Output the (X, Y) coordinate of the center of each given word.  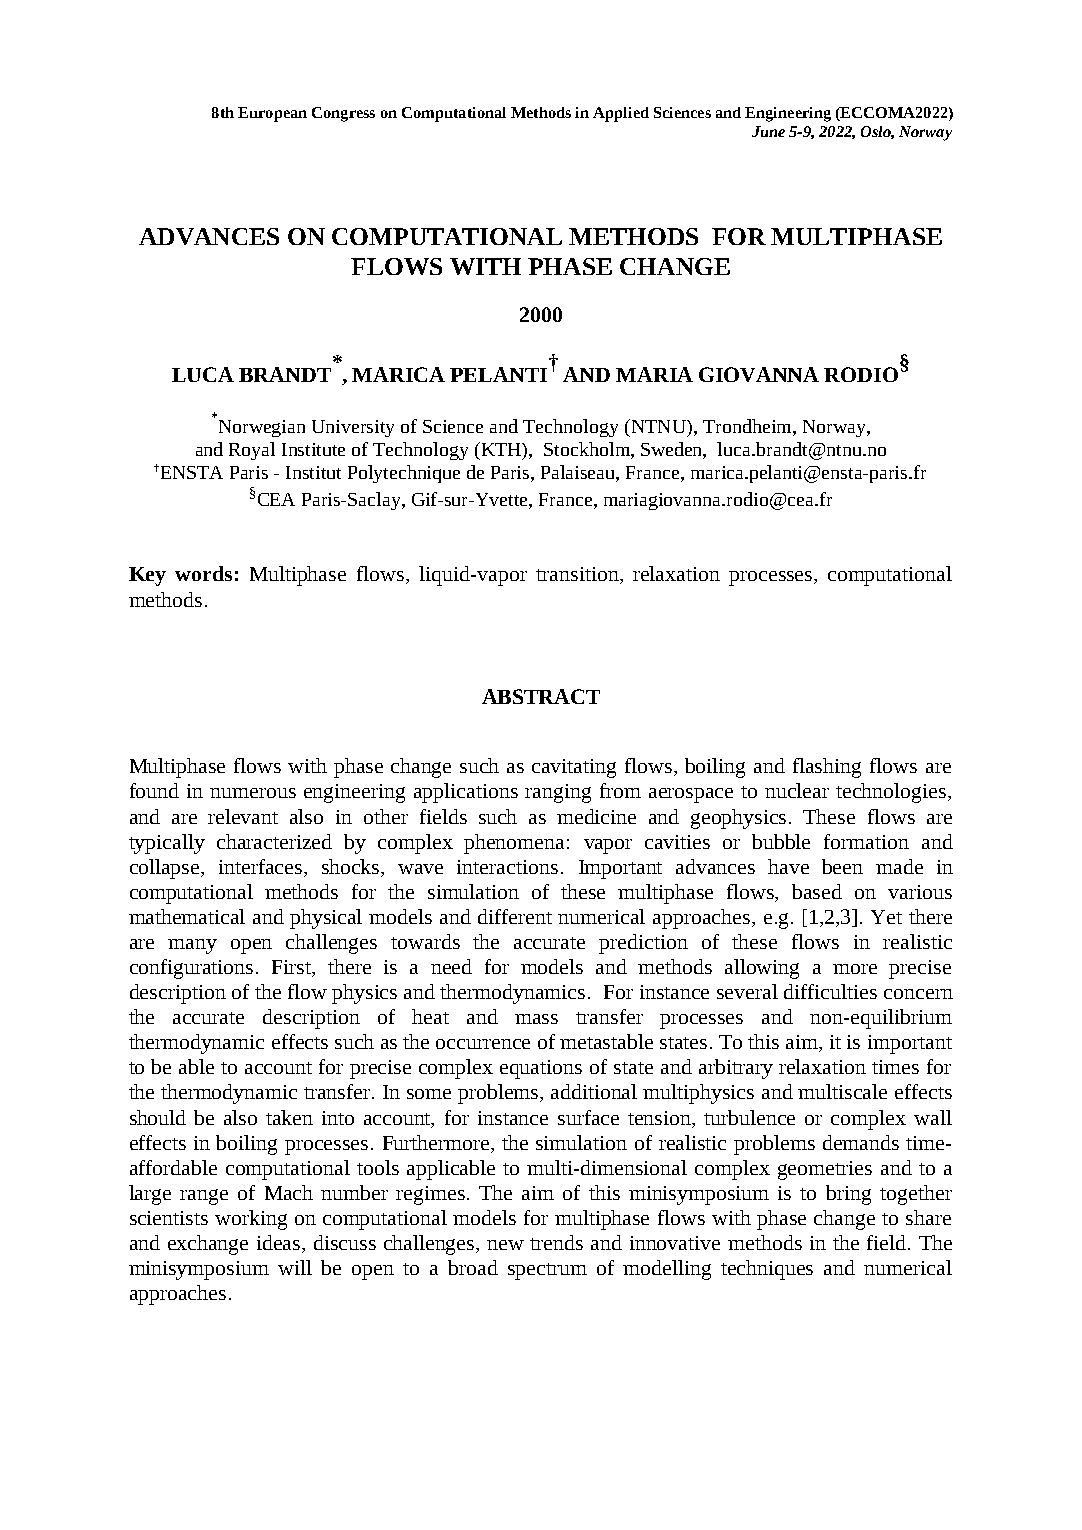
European (272, 114)
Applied (621, 114)
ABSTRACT (541, 696)
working (251, 1220)
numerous (253, 793)
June (768, 131)
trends (556, 1242)
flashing (827, 768)
